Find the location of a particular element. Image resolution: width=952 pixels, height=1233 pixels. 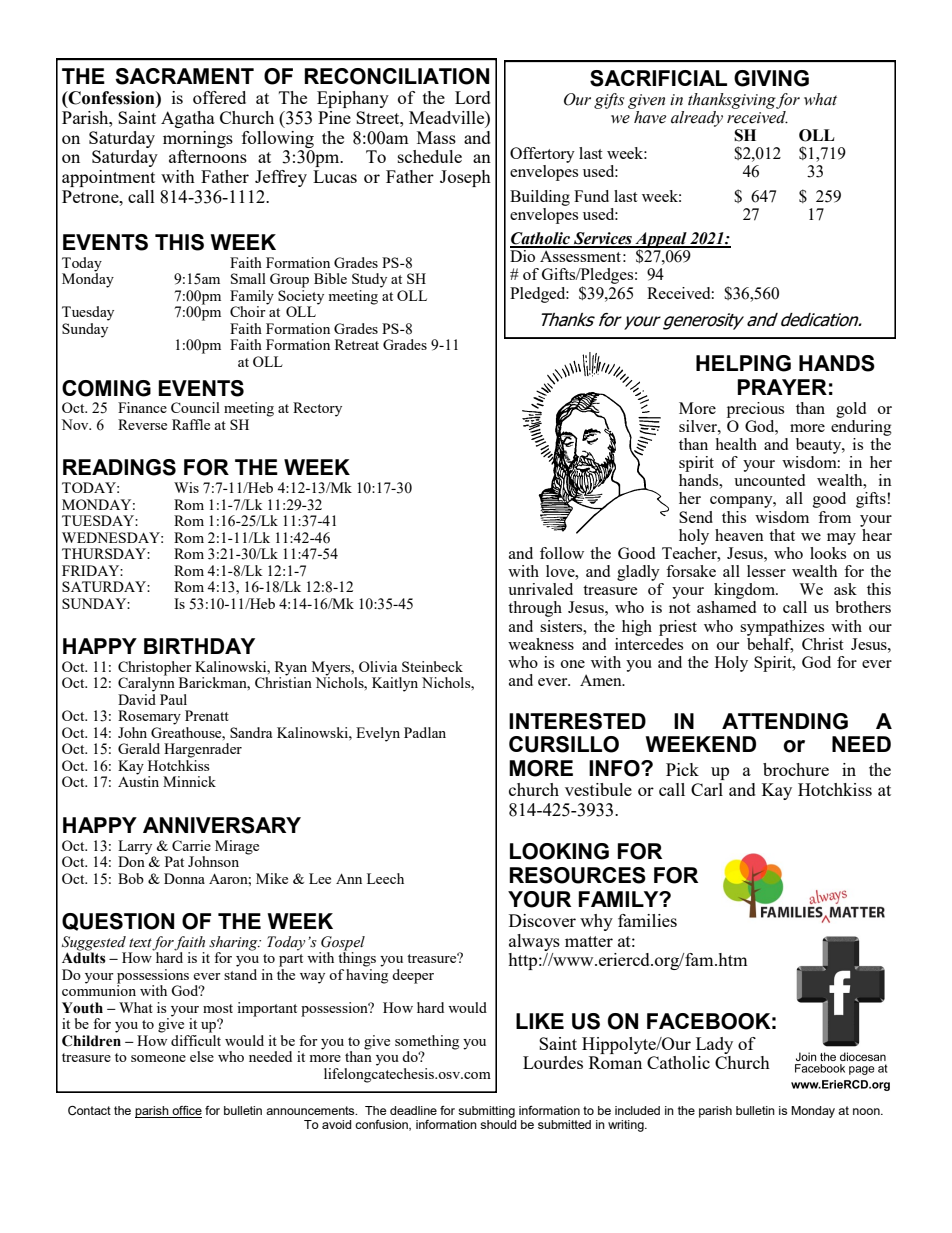

already is located at coordinates (697, 119).
